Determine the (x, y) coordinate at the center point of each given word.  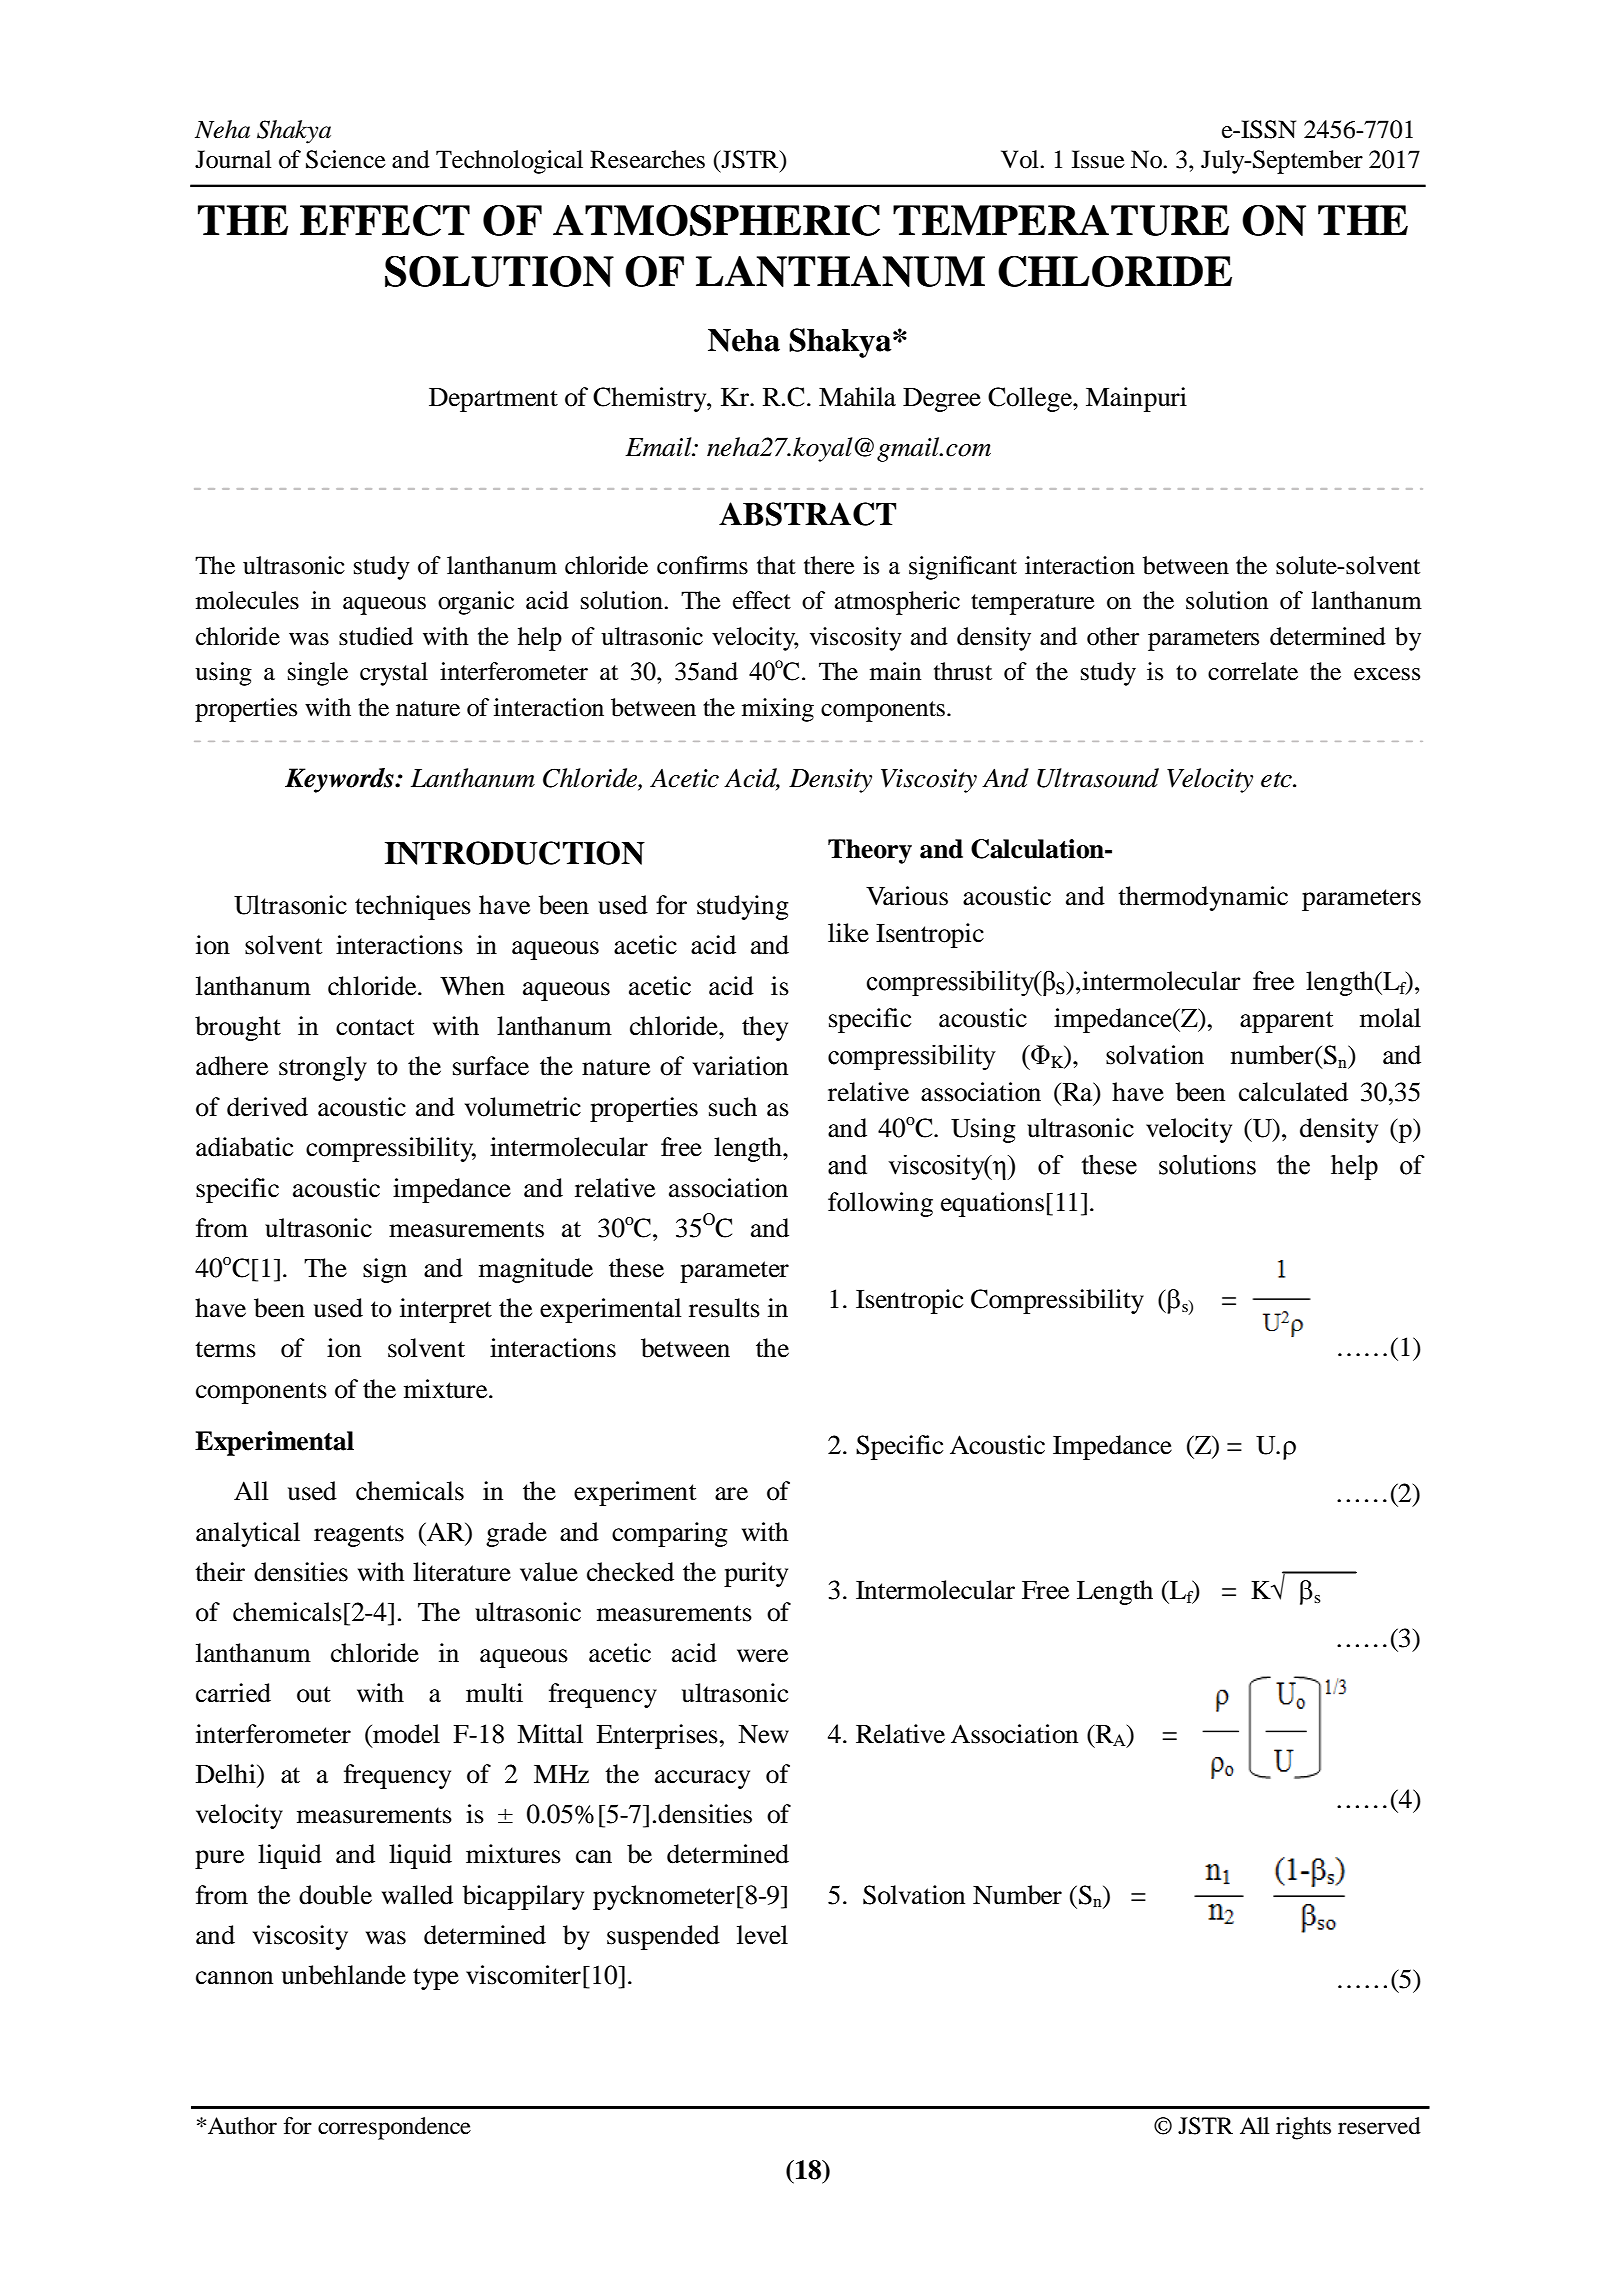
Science (346, 159)
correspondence (394, 2128)
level (762, 1935)
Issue (1098, 159)
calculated (1293, 1092)
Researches (647, 159)
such (733, 1107)
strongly (323, 1068)
